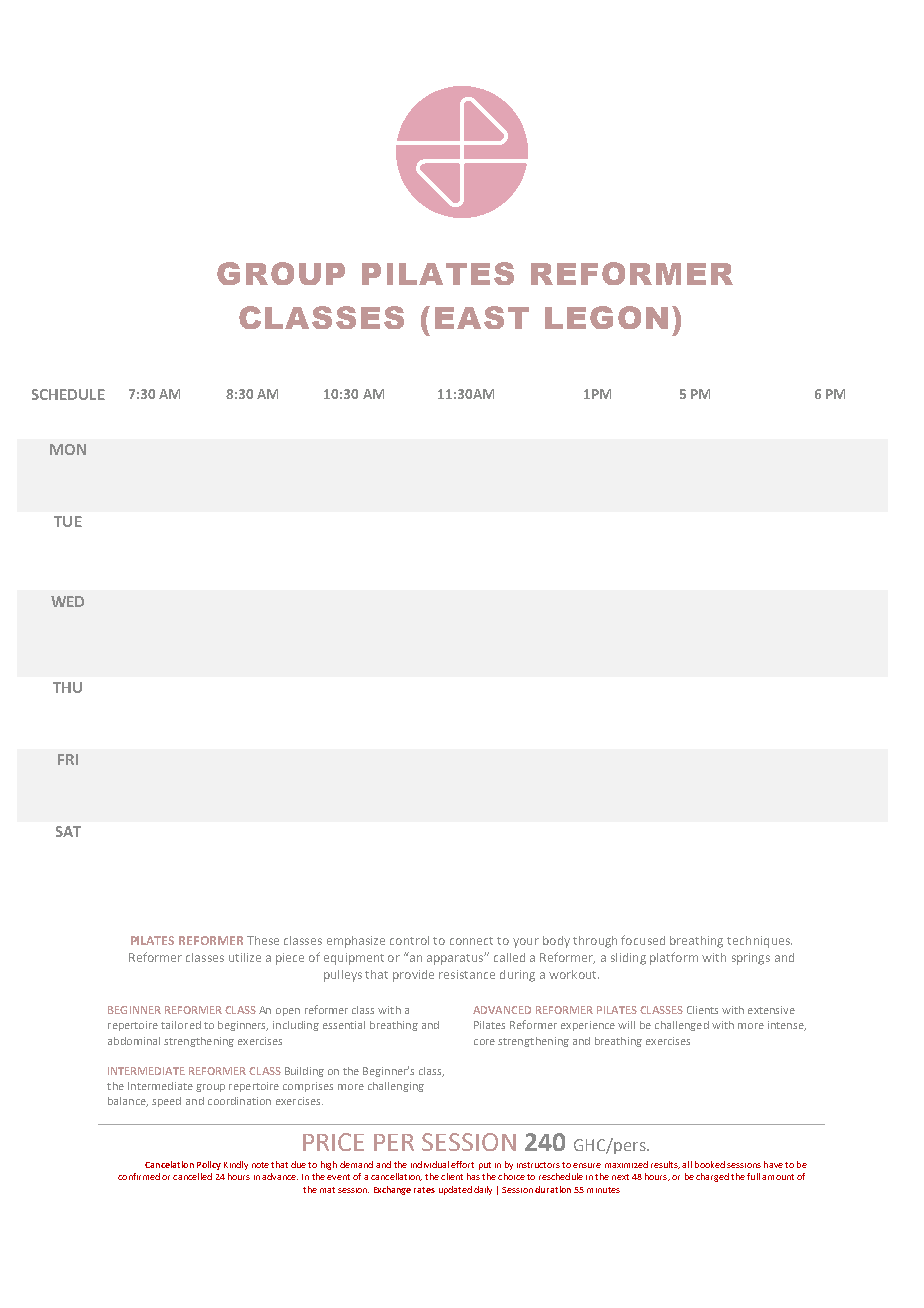 Image resolution: width=924 pixels, height=1308 pixels. What do you see at coordinates (67, 687) in the image?
I see `THU` at bounding box center [67, 687].
